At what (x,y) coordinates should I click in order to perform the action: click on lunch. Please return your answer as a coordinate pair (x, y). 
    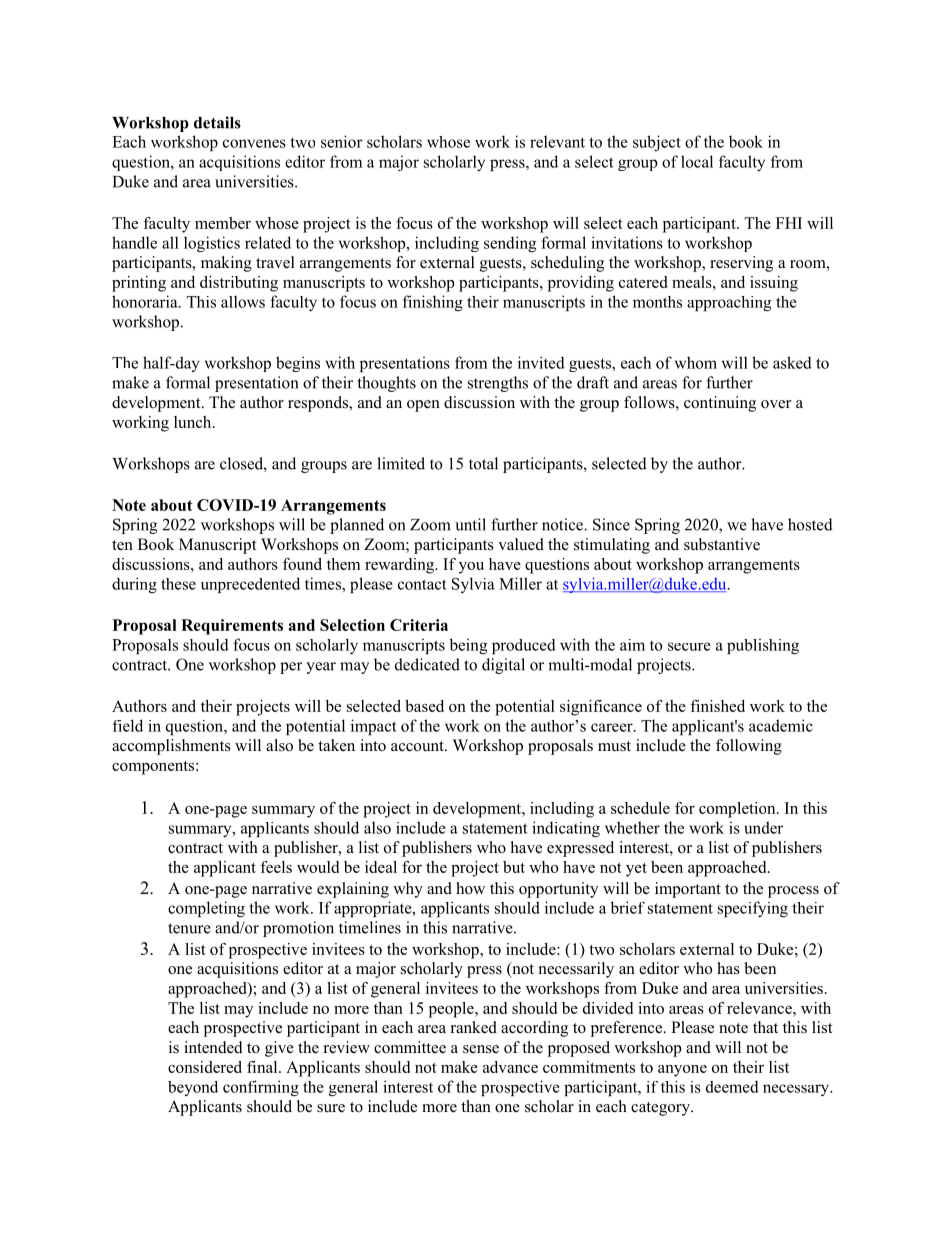
    Looking at the image, I should click on (194, 422).
